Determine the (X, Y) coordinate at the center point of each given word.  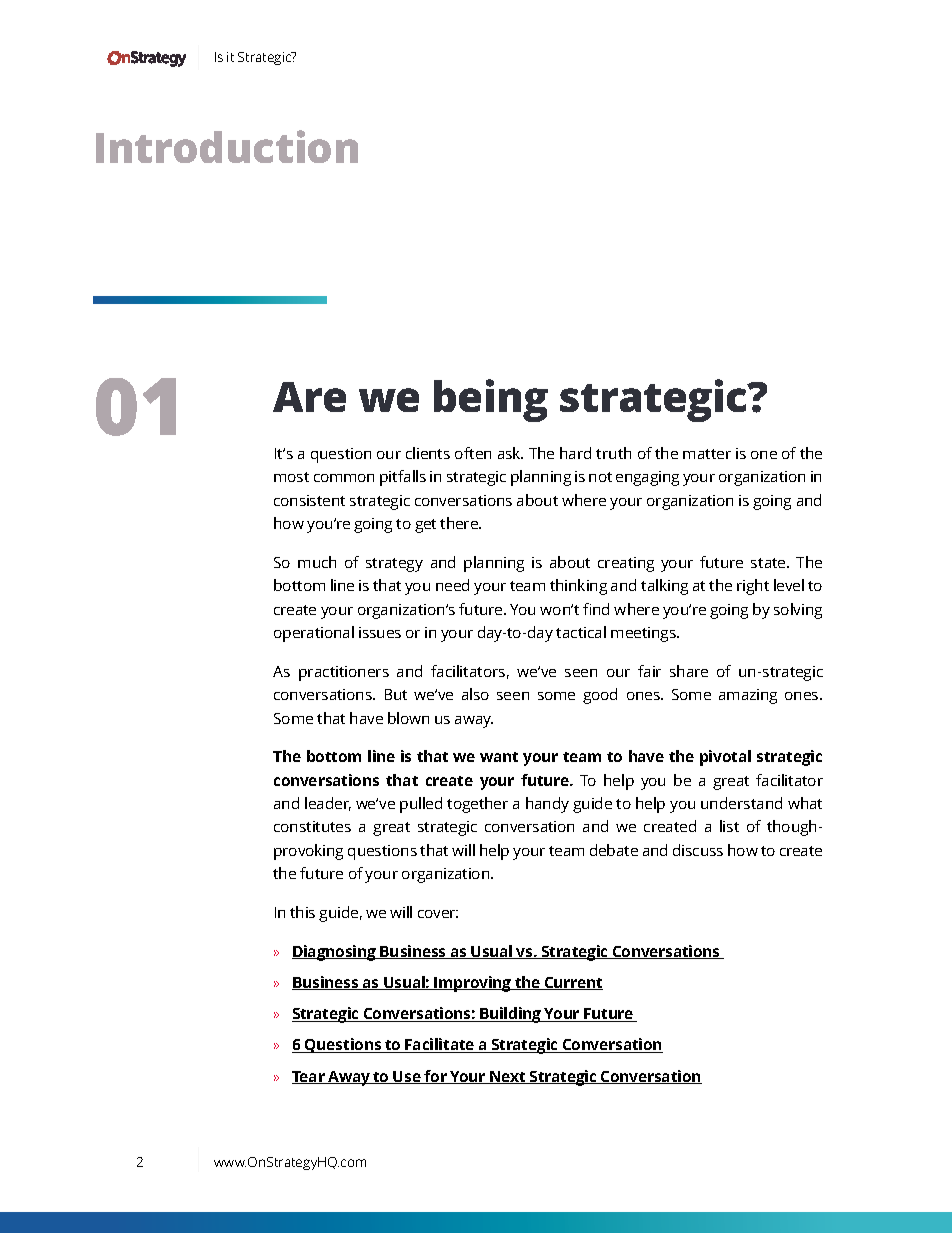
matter (707, 454)
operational (314, 634)
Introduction (227, 146)
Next (508, 1077)
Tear (309, 1077)
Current (573, 983)
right (753, 587)
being (491, 400)
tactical (581, 632)
